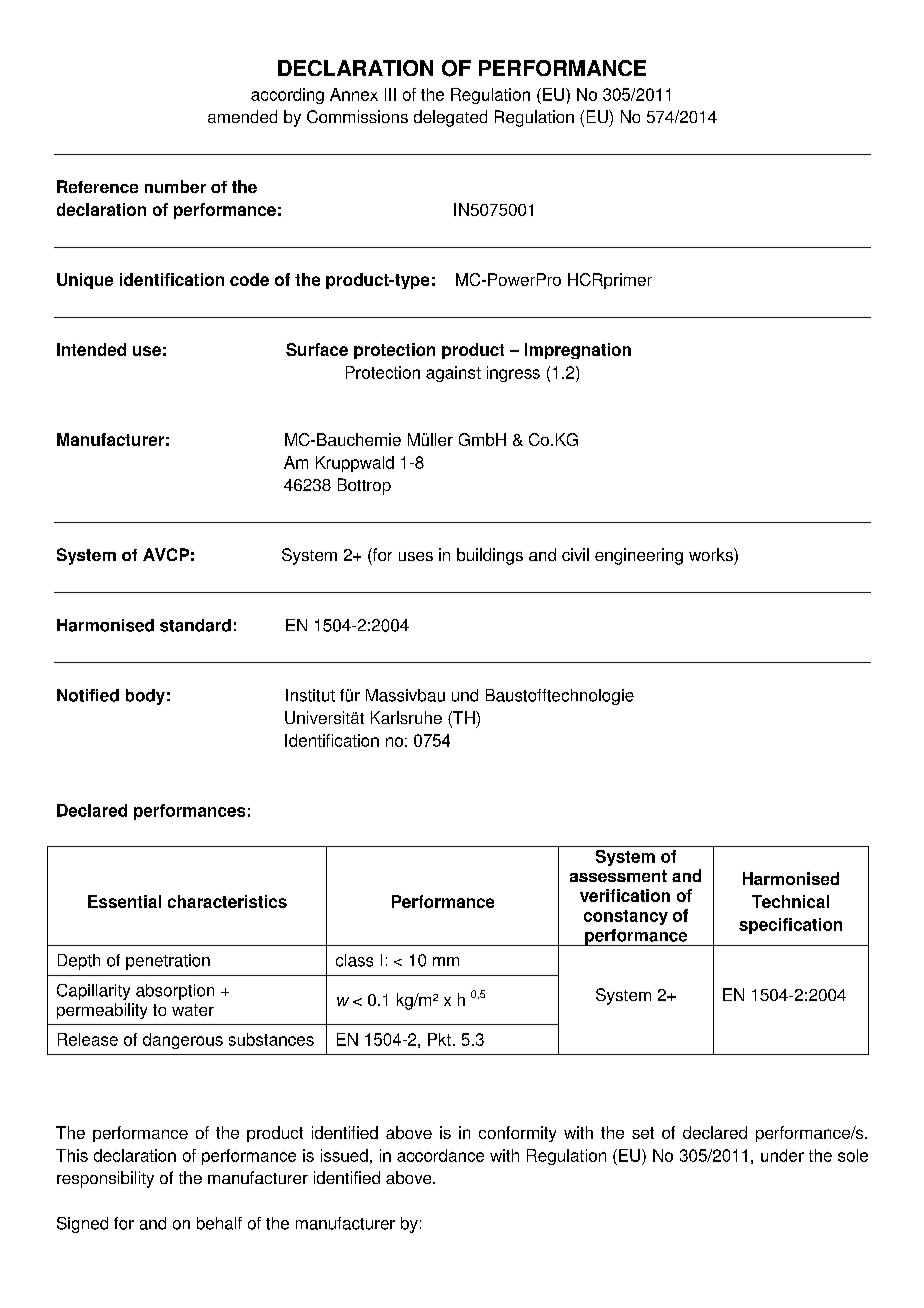 This image has width=924, height=1308. I want to click on specification, so click(790, 926).
